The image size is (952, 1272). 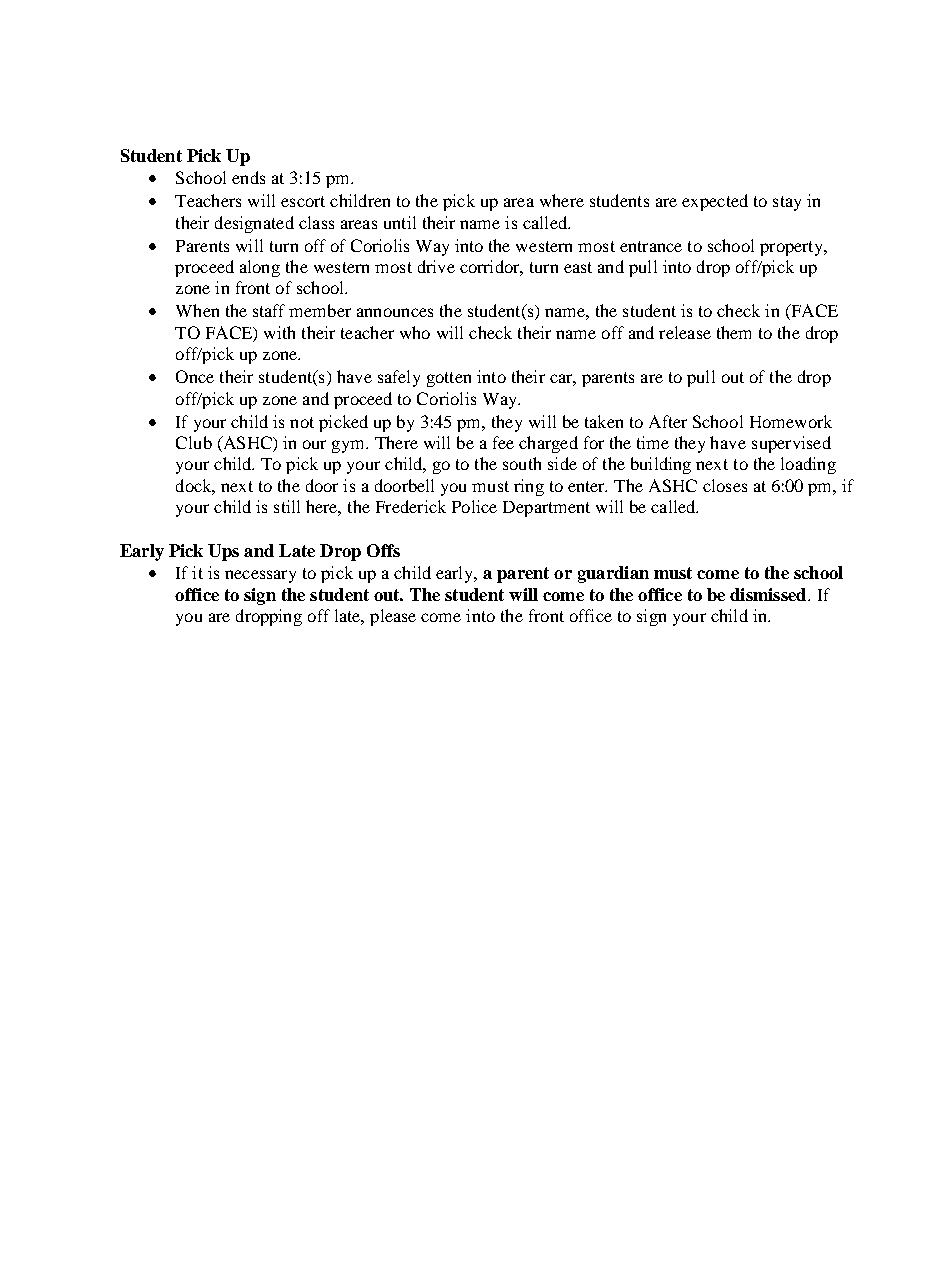 What do you see at coordinates (260, 576) in the image?
I see `necessary` at bounding box center [260, 576].
